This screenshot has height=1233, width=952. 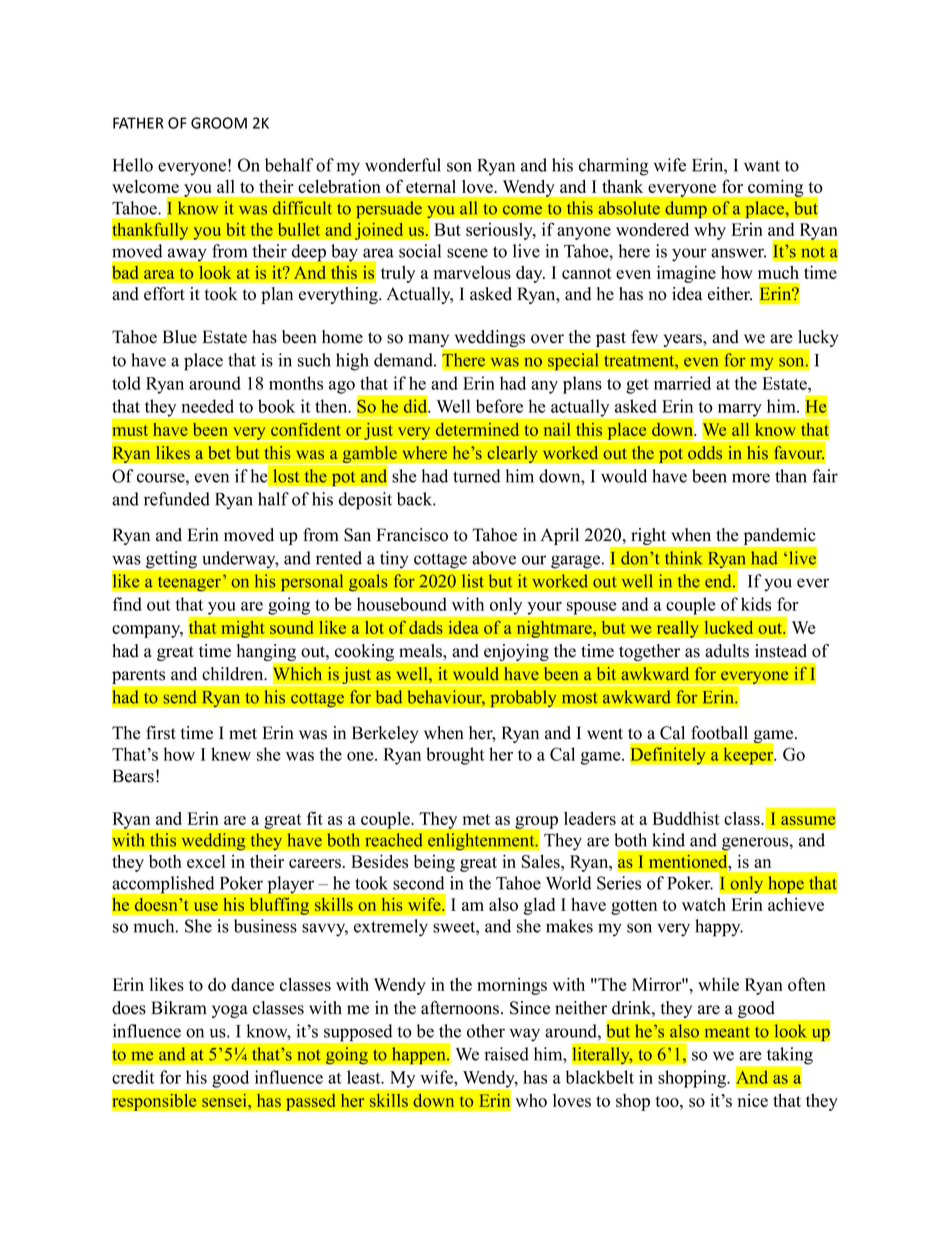 What do you see at coordinates (686, 818) in the screenshot?
I see `Buddhist` at bounding box center [686, 818].
